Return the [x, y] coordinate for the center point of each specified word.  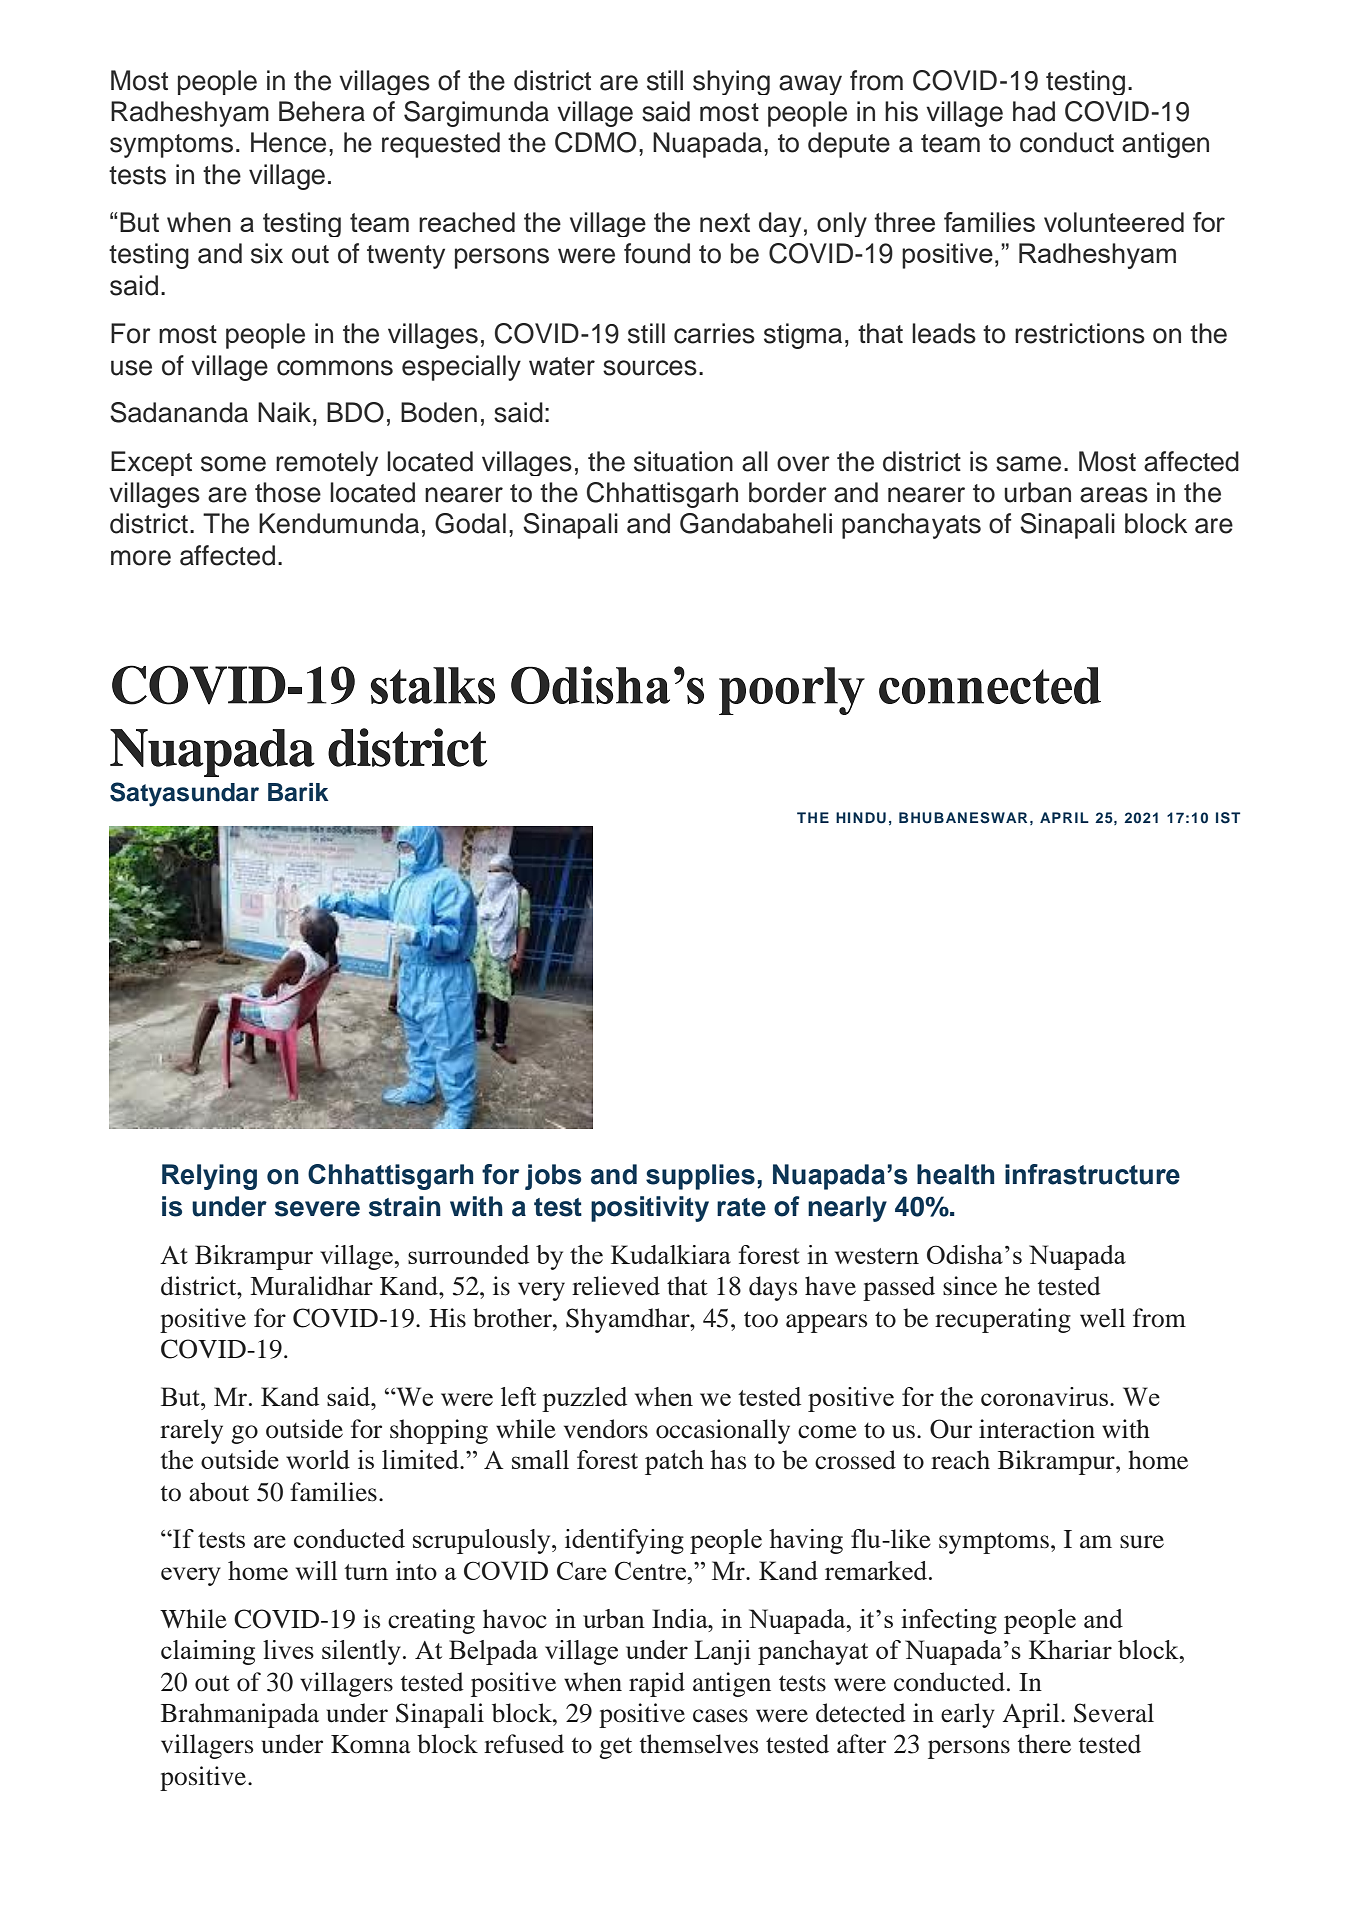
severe [317, 1209]
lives [288, 1649]
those [288, 492]
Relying [209, 1177]
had [1034, 111]
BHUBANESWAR [963, 818]
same [1028, 464]
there [1044, 1744]
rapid [657, 1684]
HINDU [861, 818]
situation [683, 461]
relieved [616, 1286]
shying [731, 82]
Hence [288, 142]
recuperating [1003, 1320]
